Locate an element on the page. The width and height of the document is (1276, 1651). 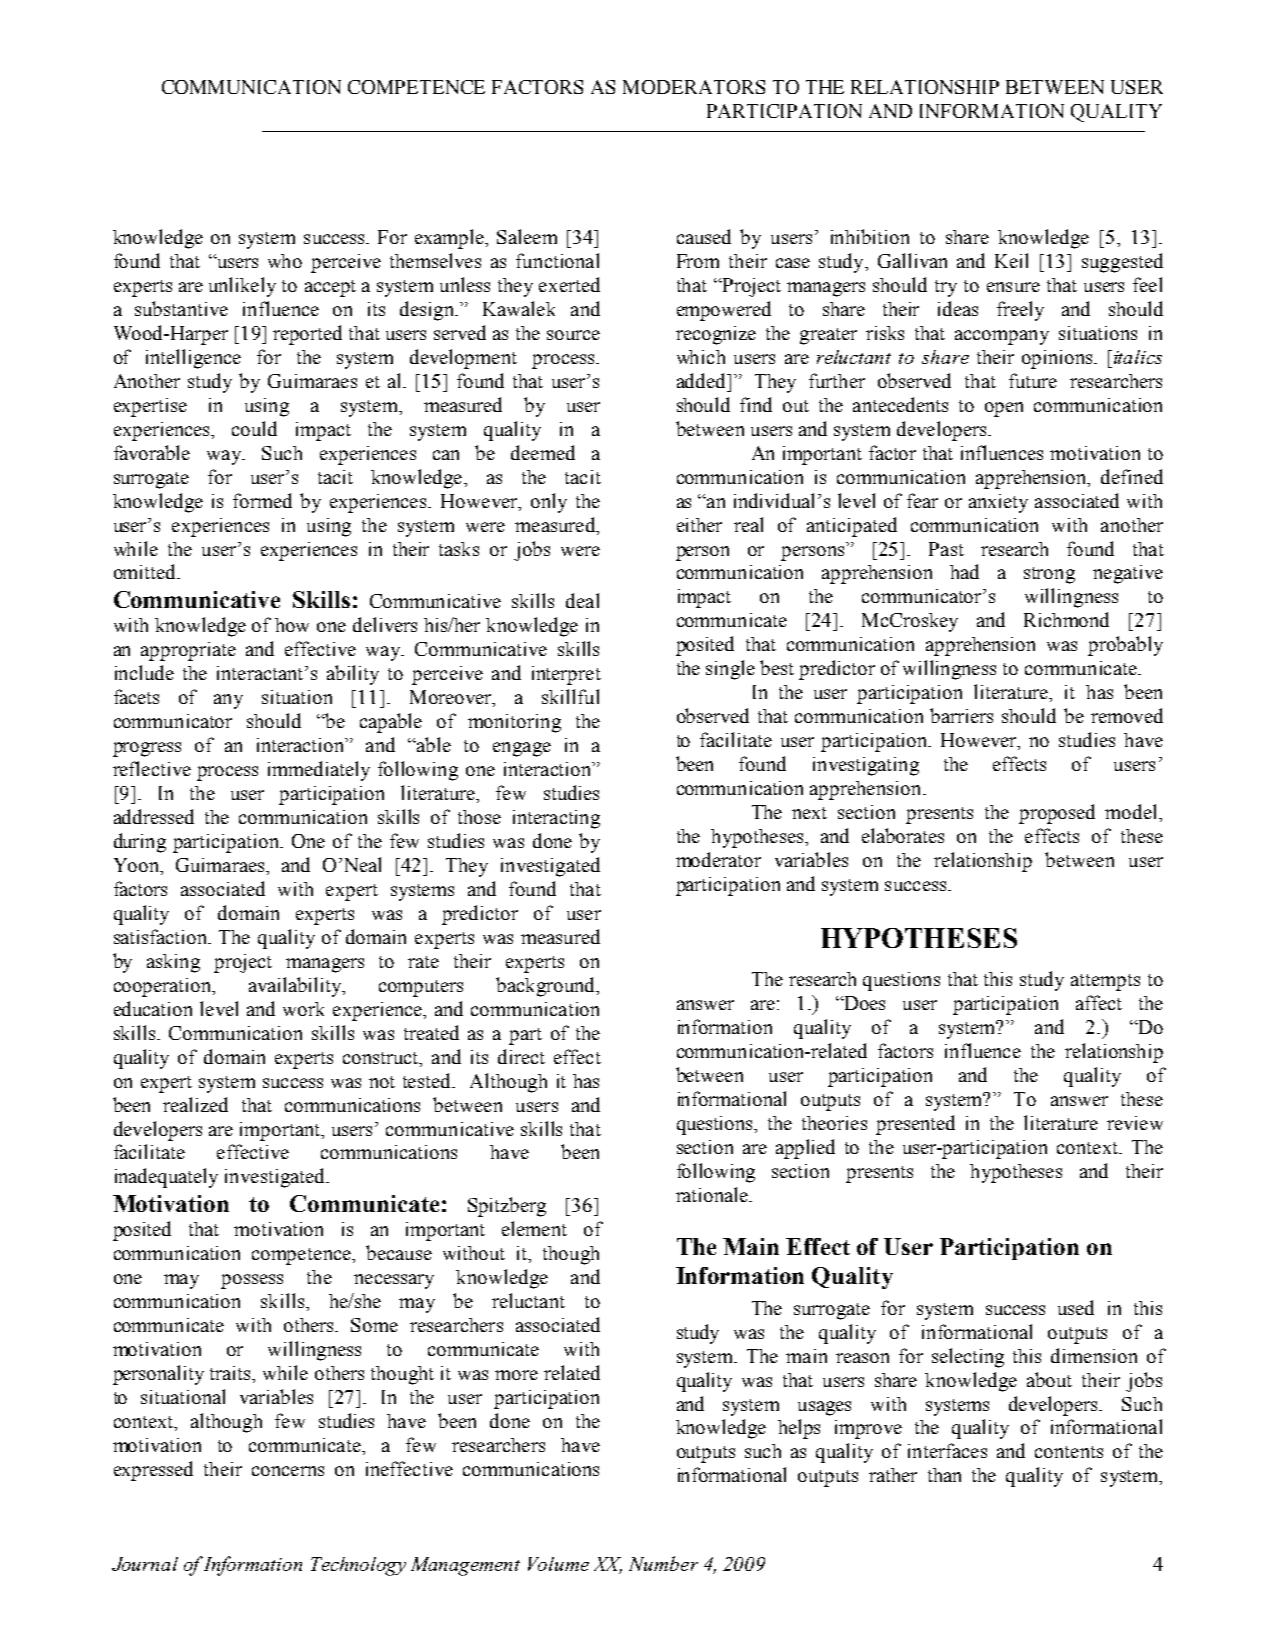
ensure is located at coordinates (1013, 287).
